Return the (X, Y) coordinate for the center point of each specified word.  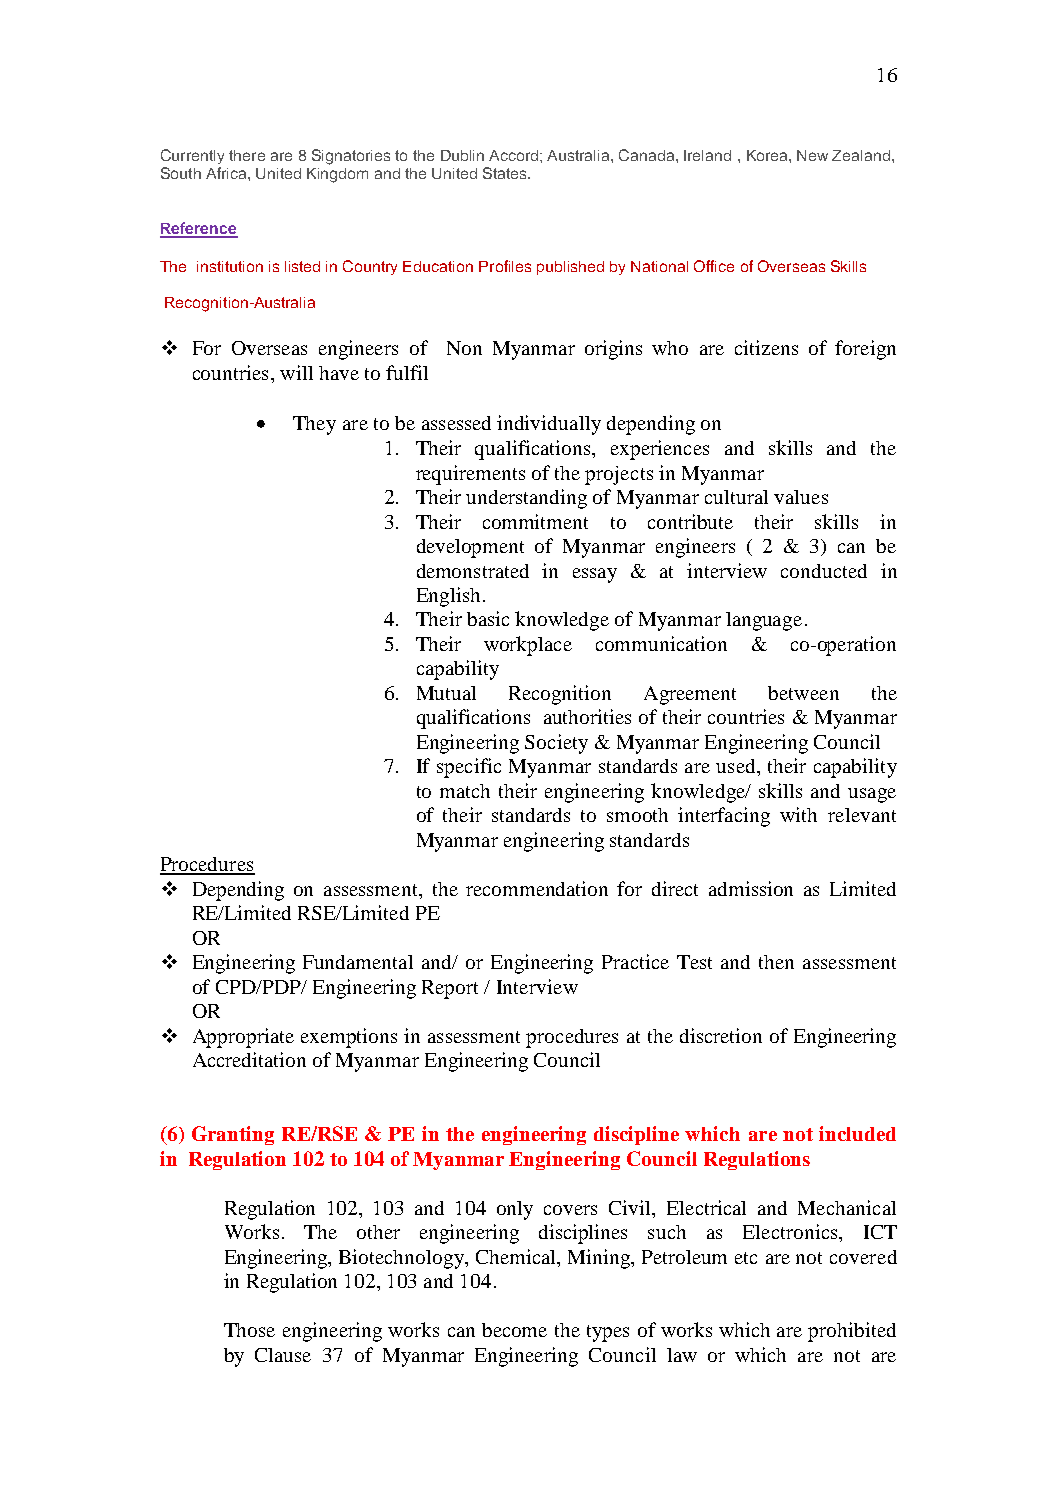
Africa (227, 173)
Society (556, 744)
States (506, 173)
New (812, 155)
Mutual (446, 693)
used (737, 766)
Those (249, 1330)
